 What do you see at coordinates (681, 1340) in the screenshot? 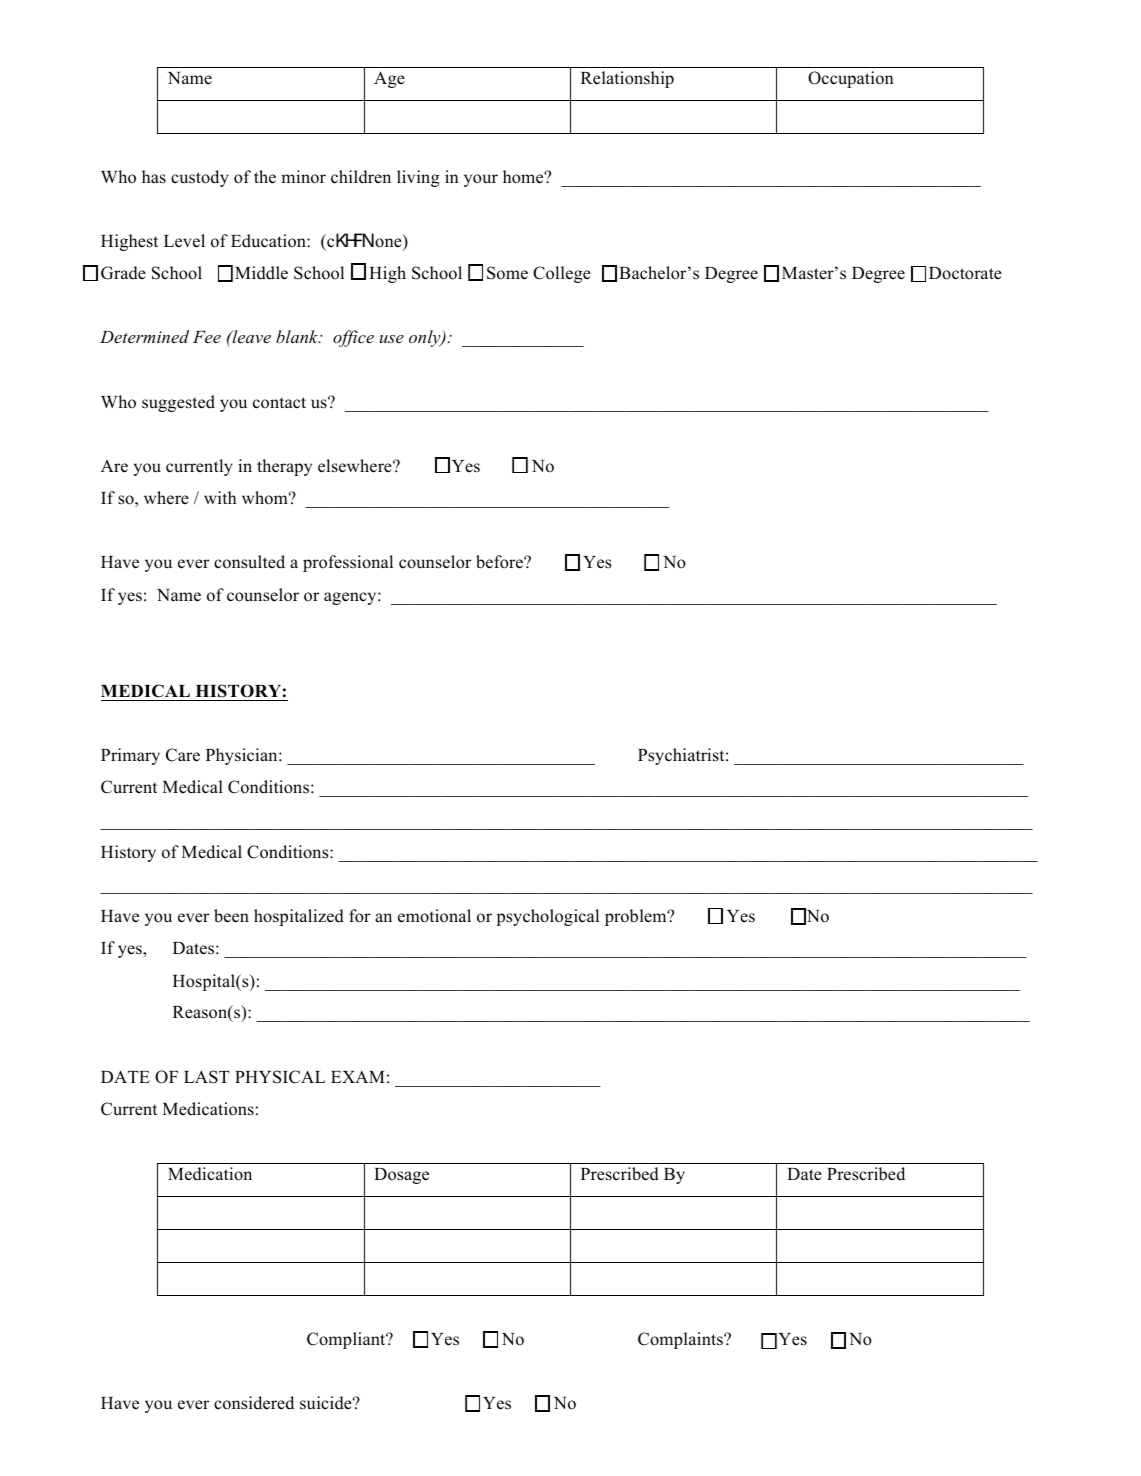
I see `Complaints` at bounding box center [681, 1340].
